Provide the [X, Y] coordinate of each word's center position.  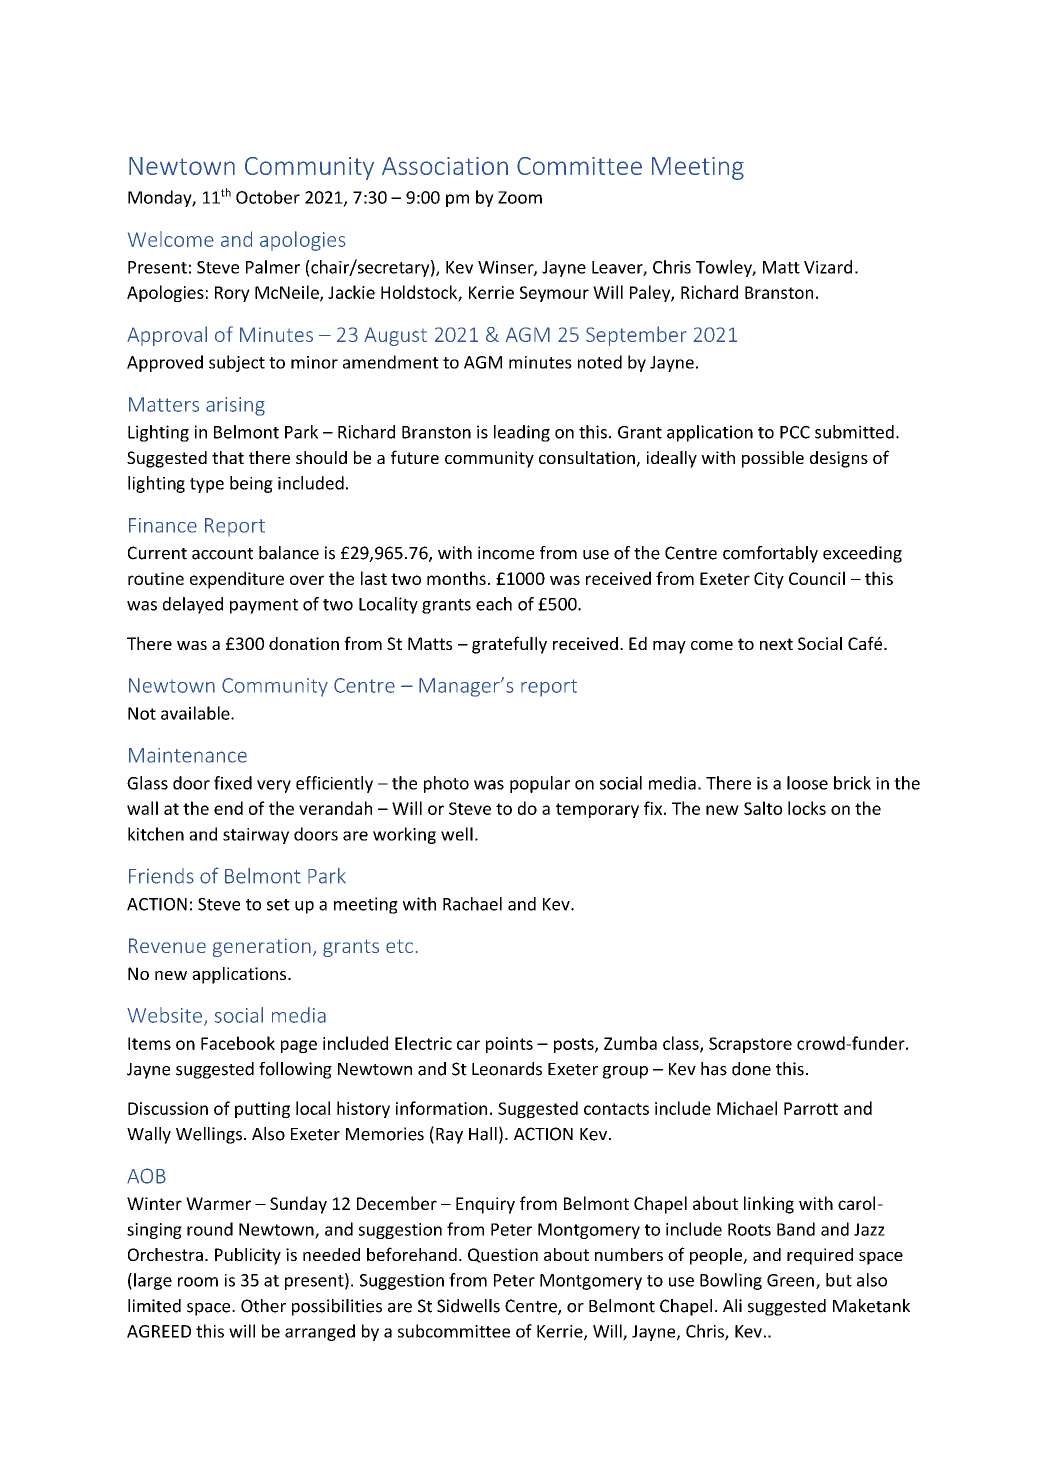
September [636, 336]
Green [790, 1280]
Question [503, 1255]
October [268, 197]
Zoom [520, 197]
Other [263, 1306]
